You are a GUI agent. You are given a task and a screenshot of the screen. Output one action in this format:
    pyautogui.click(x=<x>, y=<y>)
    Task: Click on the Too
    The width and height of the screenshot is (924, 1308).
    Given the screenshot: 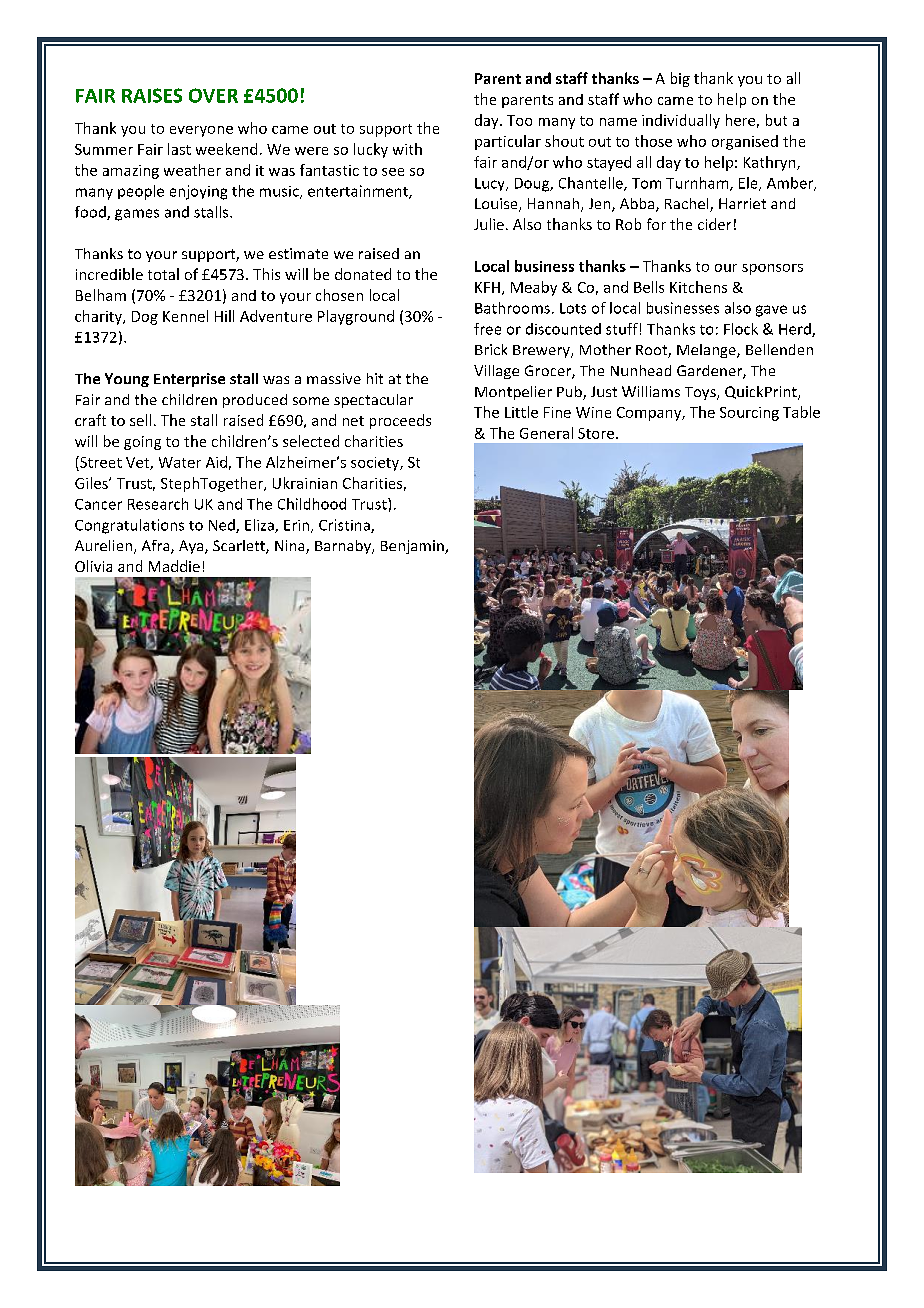 What is the action you would take?
    pyautogui.click(x=519, y=120)
